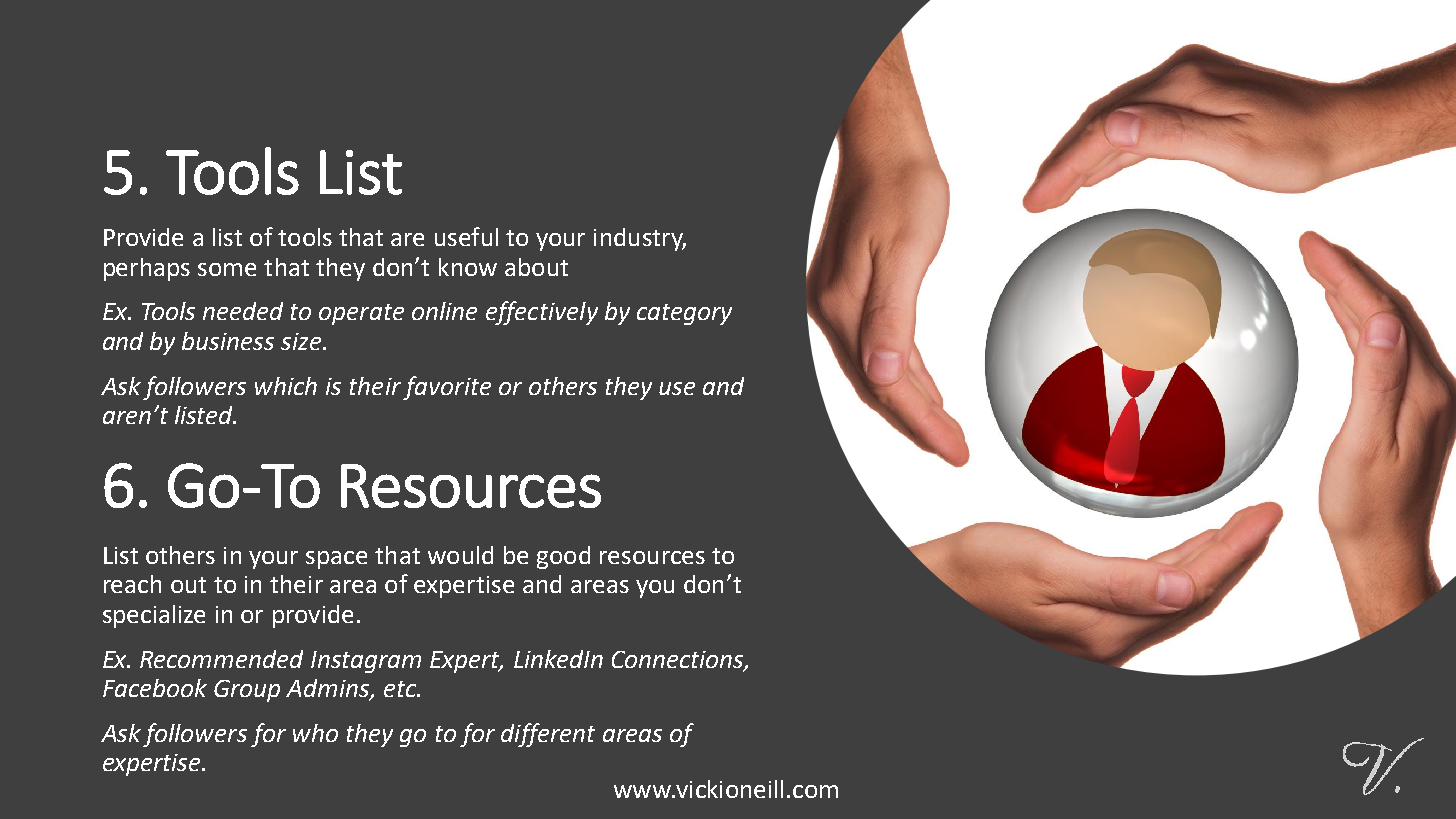  Describe the element at coordinates (536, 267) in the screenshot. I see `about` at that location.
